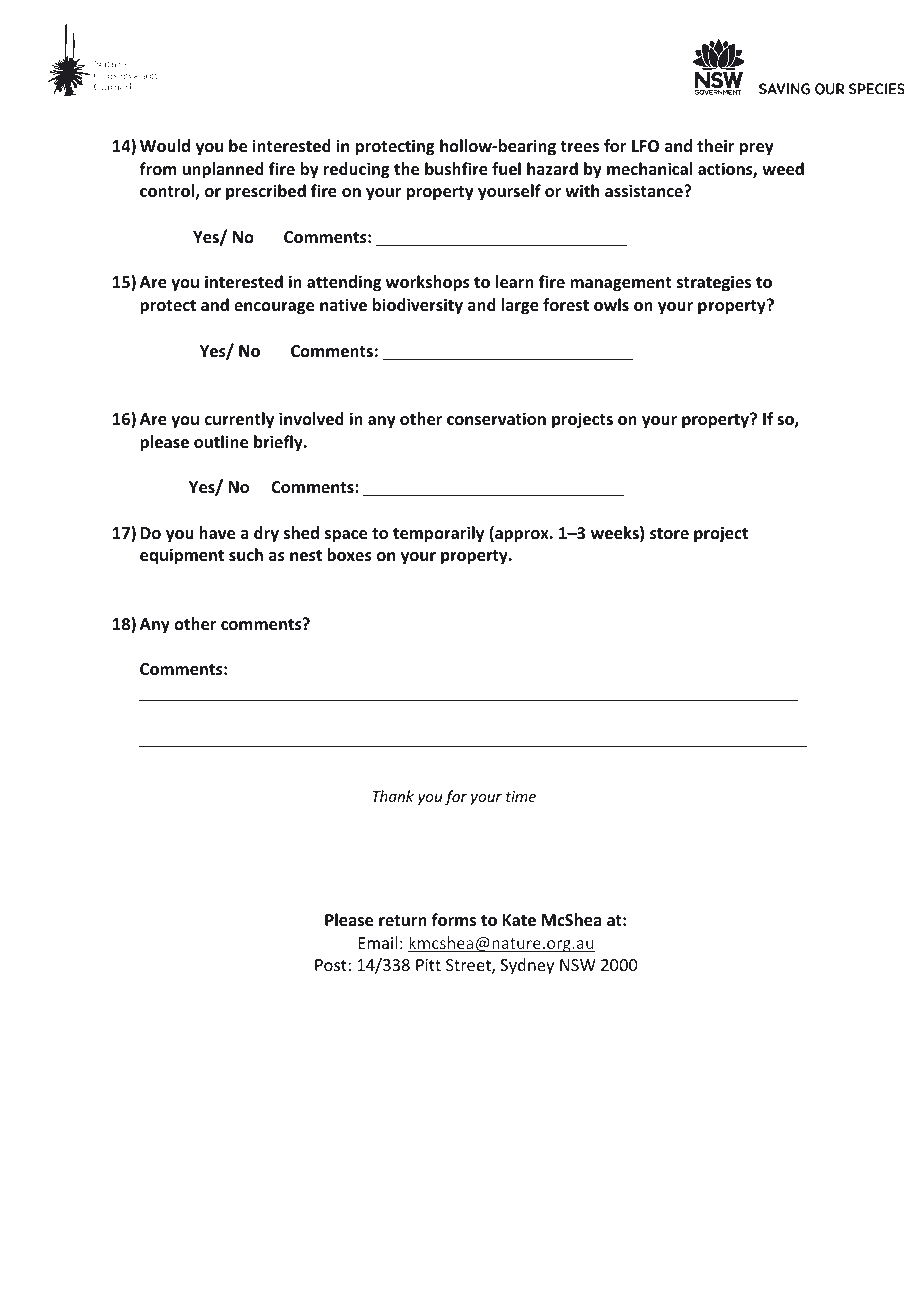  What do you see at coordinates (715, 145) in the document?
I see `their` at bounding box center [715, 145].
